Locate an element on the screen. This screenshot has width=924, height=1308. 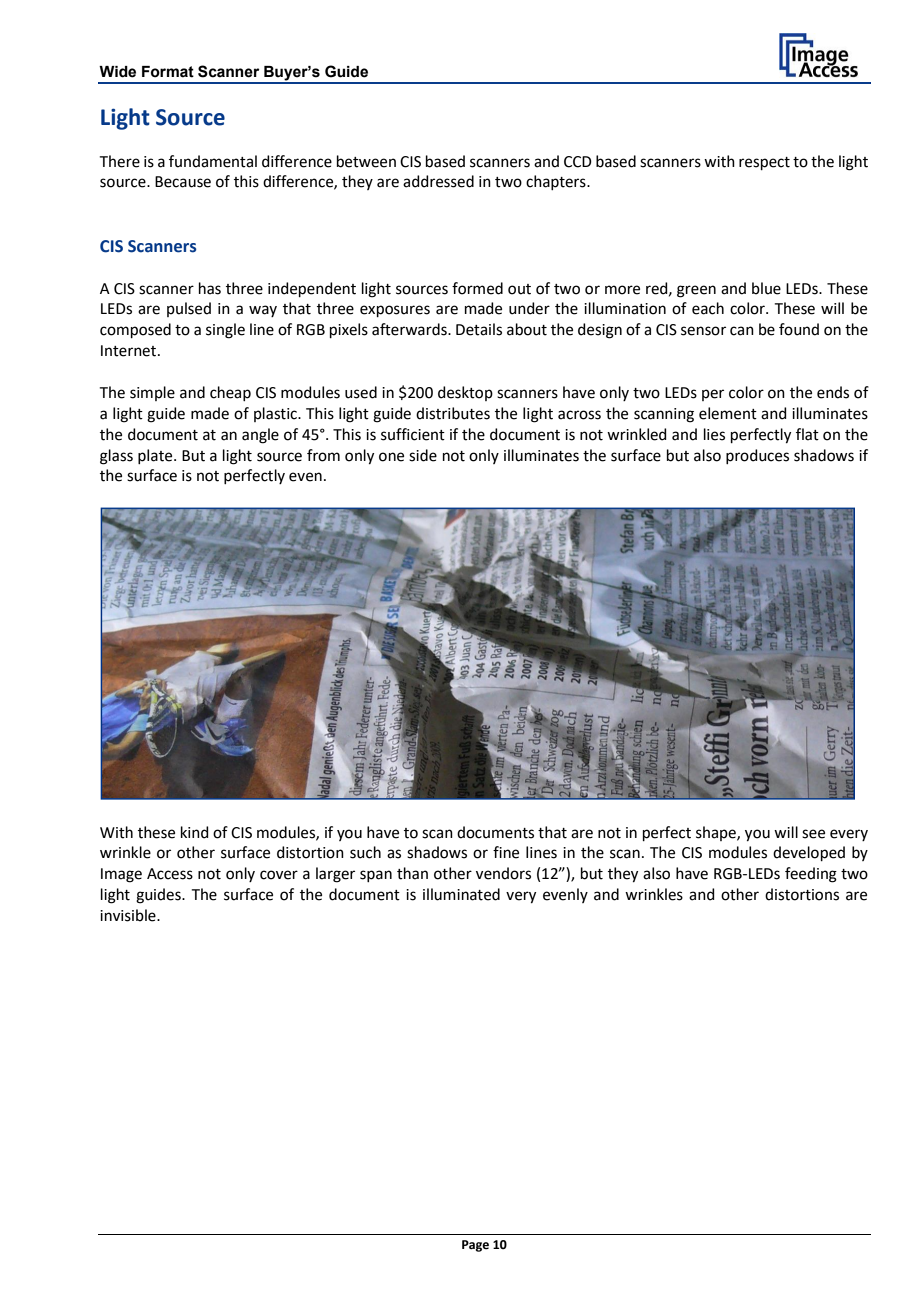
feeding is located at coordinates (811, 875).
